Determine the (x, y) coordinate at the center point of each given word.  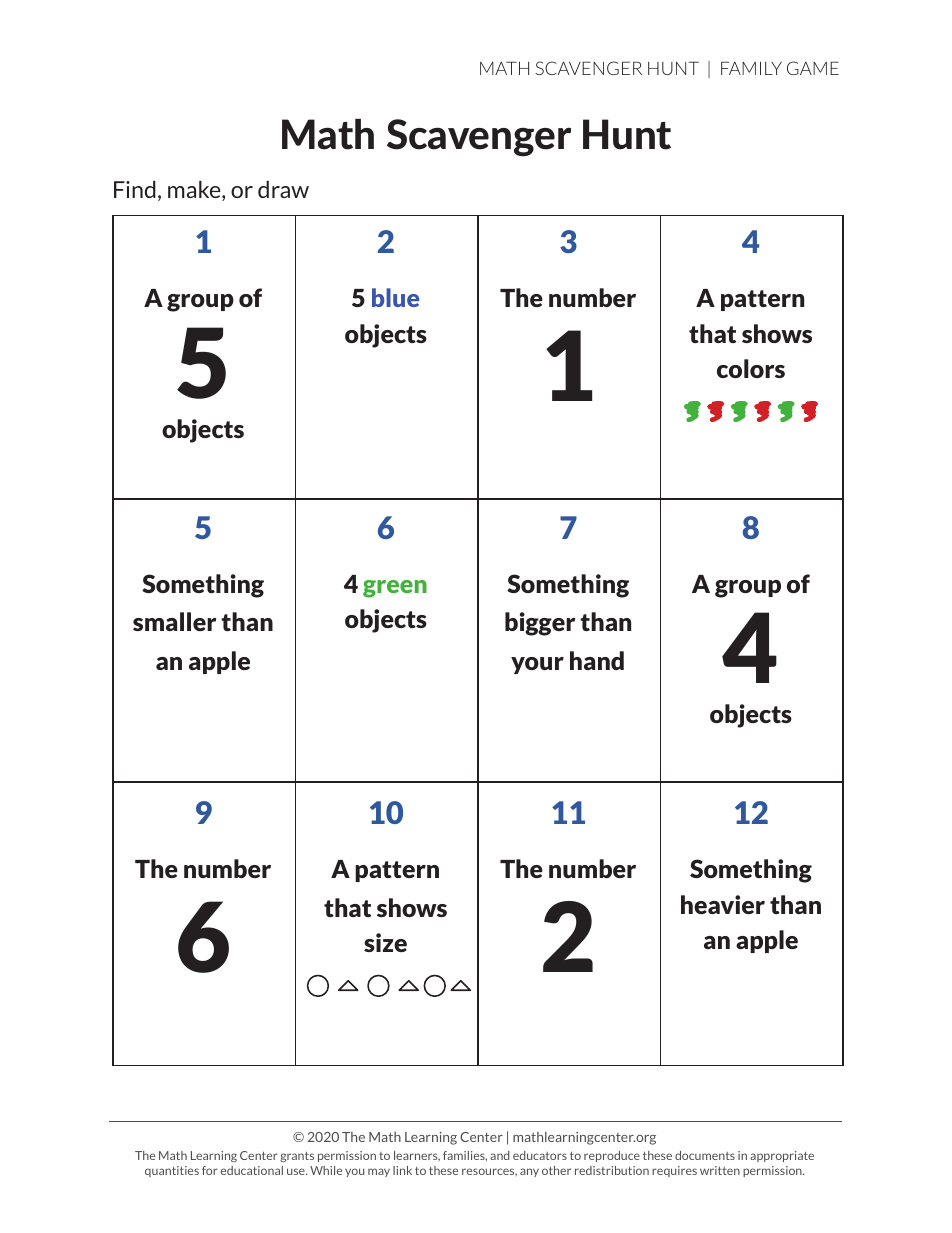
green (395, 589)
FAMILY (751, 68)
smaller (174, 621)
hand (597, 660)
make (195, 191)
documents (705, 1155)
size (385, 942)
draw (283, 189)
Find (135, 189)
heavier (723, 904)
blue (395, 297)
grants (297, 1156)
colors (751, 368)
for (210, 1170)
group (748, 589)
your (537, 665)
